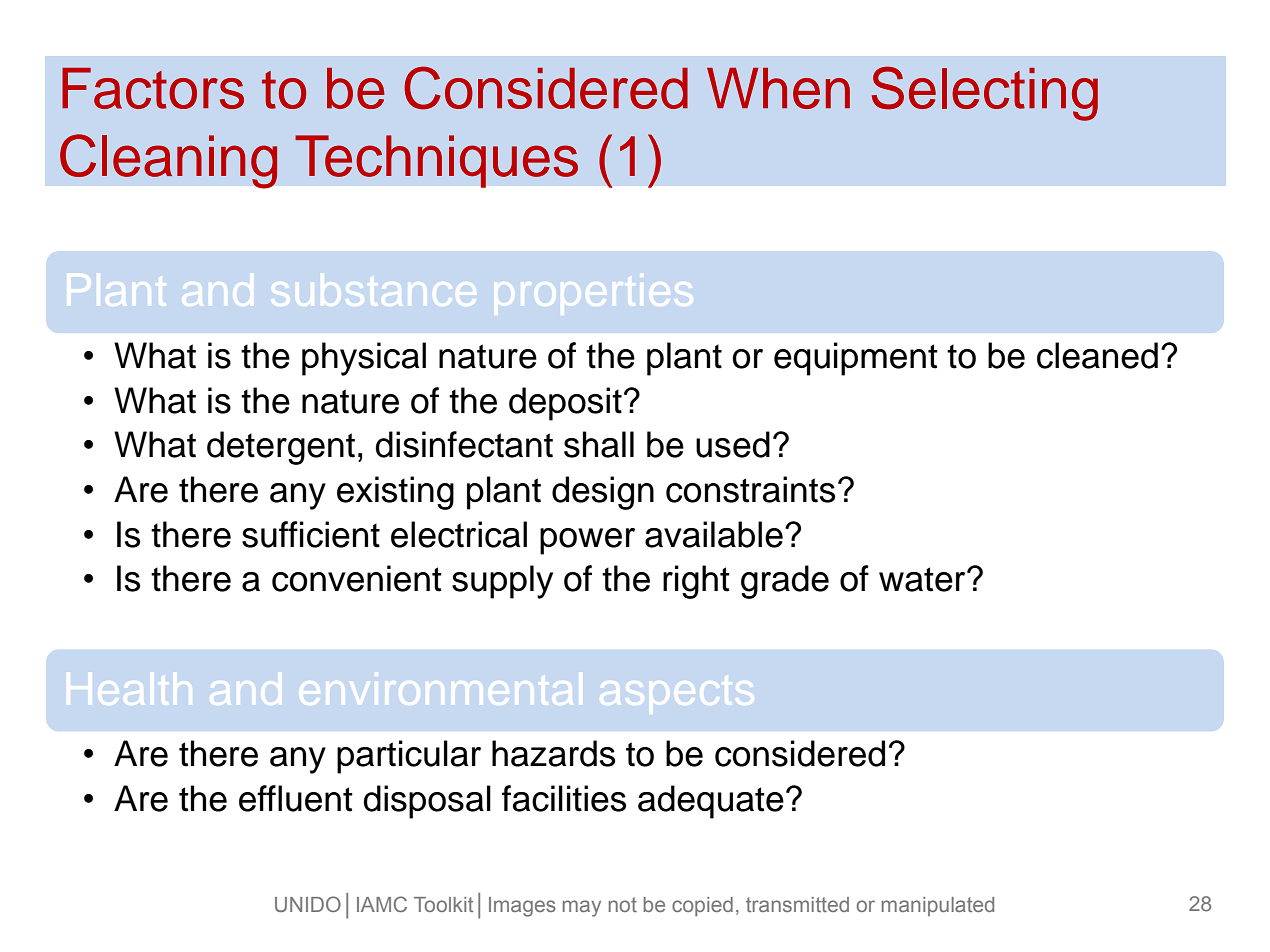 The height and width of the screenshot is (952, 1270). I want to click on right, so click(696, 582).
